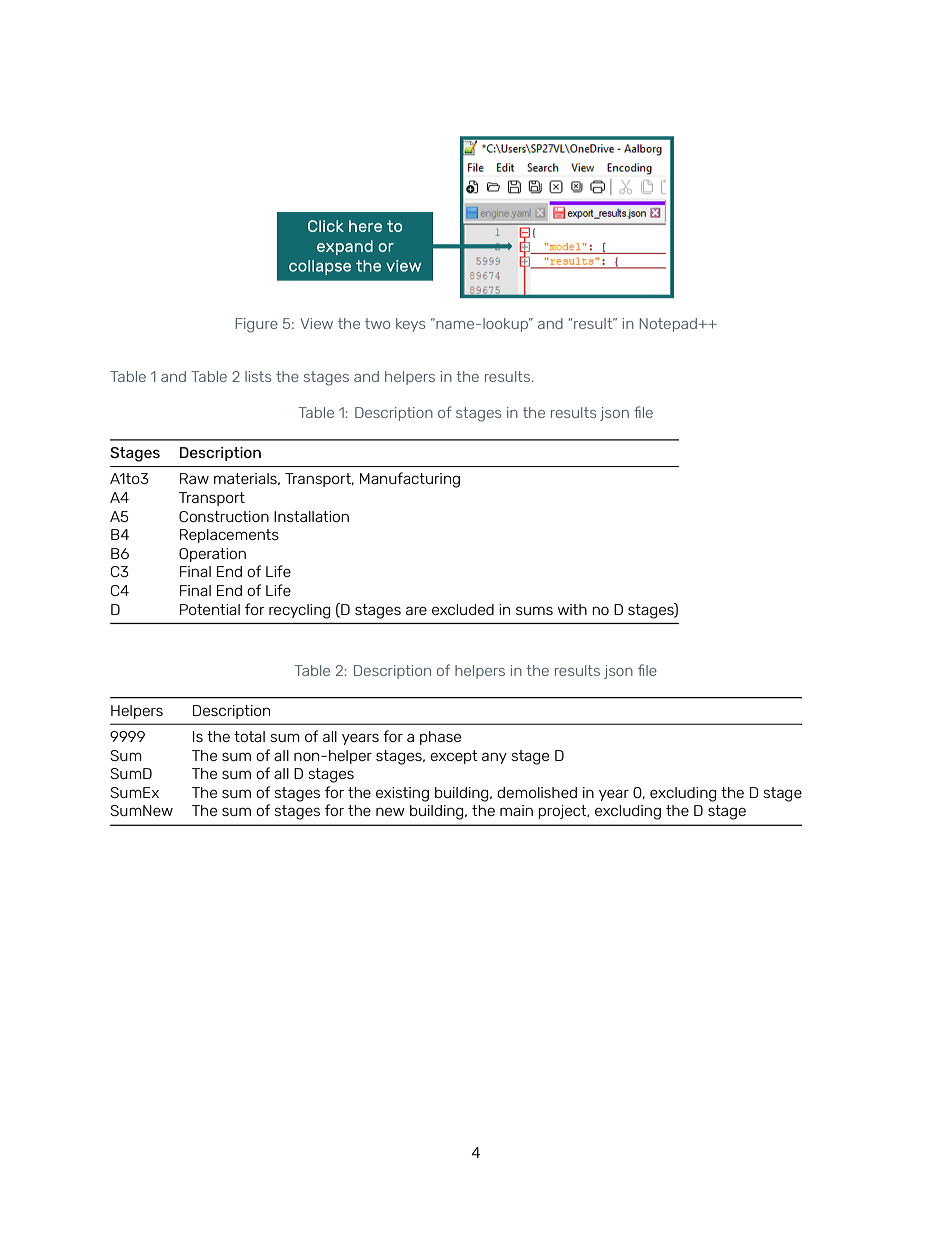 This page has height=1233, width=952. Describe the element at coordinates (410, 480) in the page. I see `Manufacturing` at that location.
